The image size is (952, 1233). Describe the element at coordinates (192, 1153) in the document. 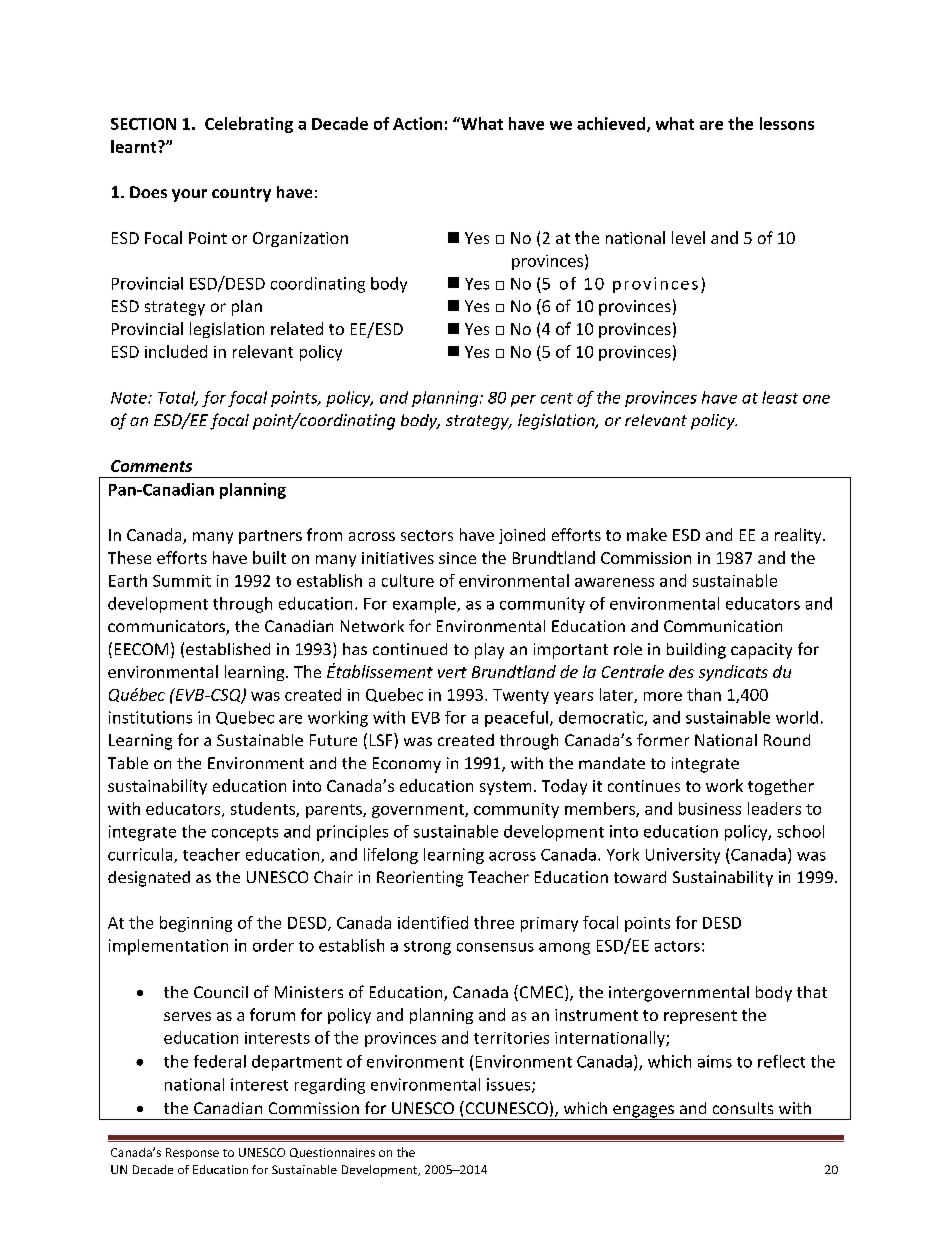

I see `Response` at that location.
